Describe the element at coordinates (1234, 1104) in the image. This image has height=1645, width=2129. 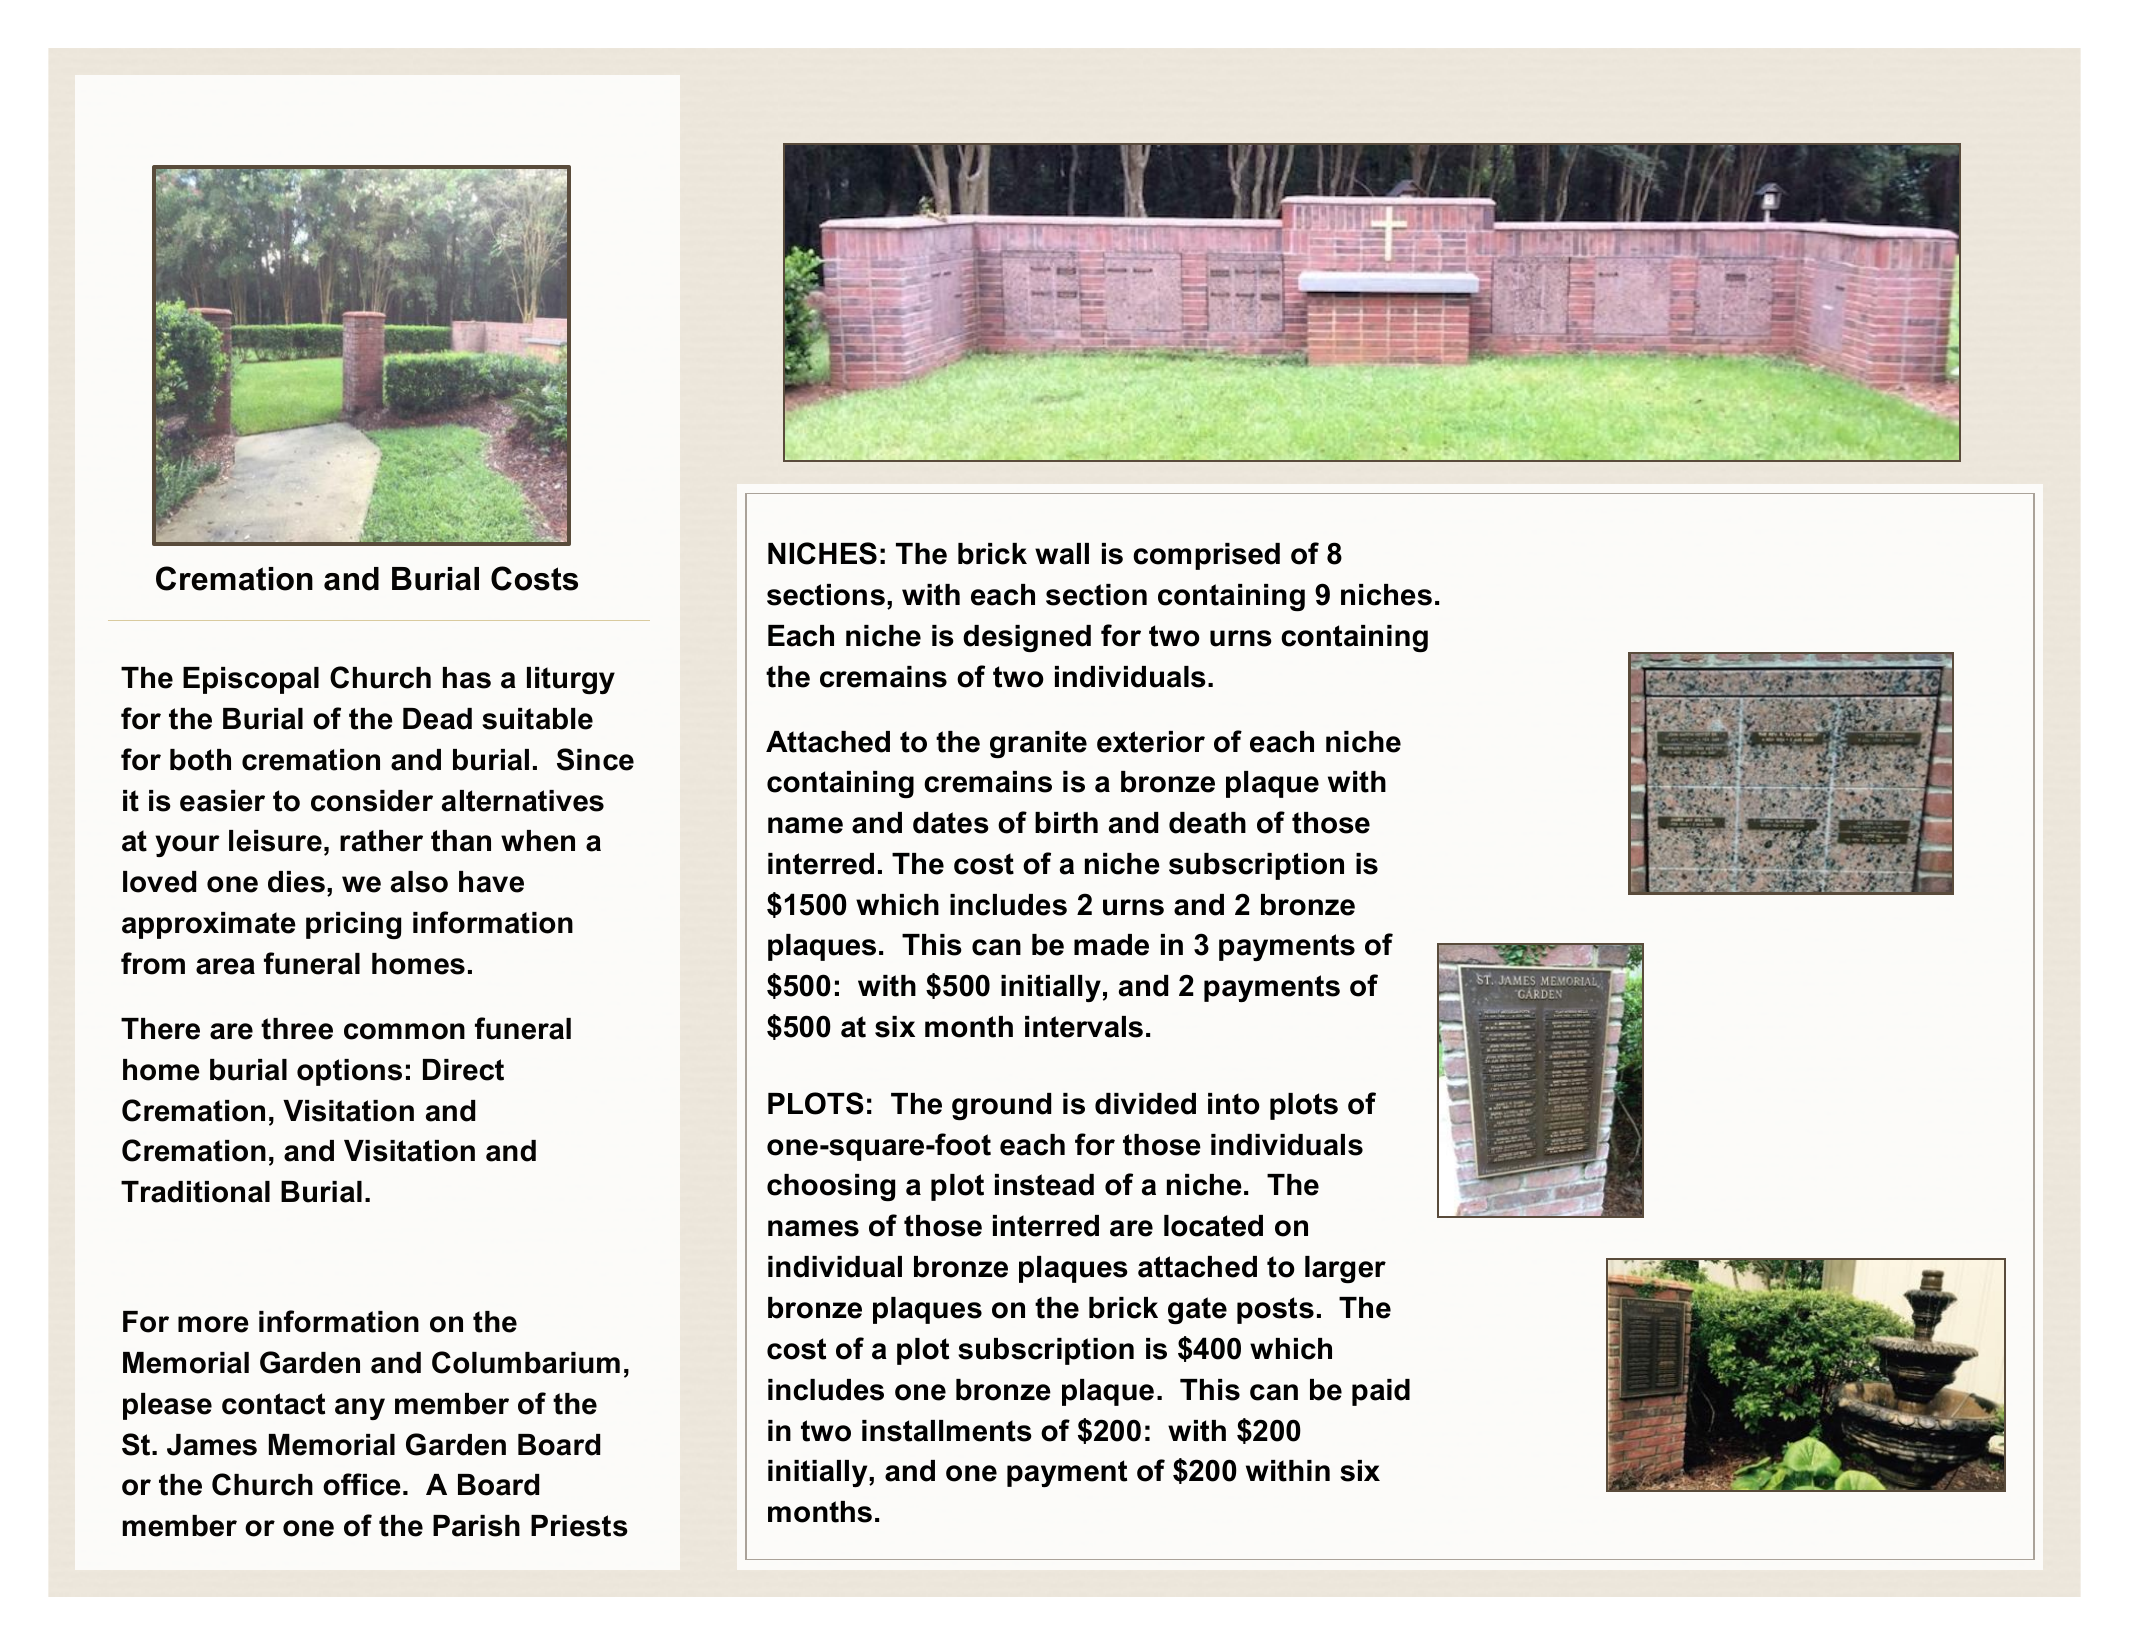
I see `into` at that location.
